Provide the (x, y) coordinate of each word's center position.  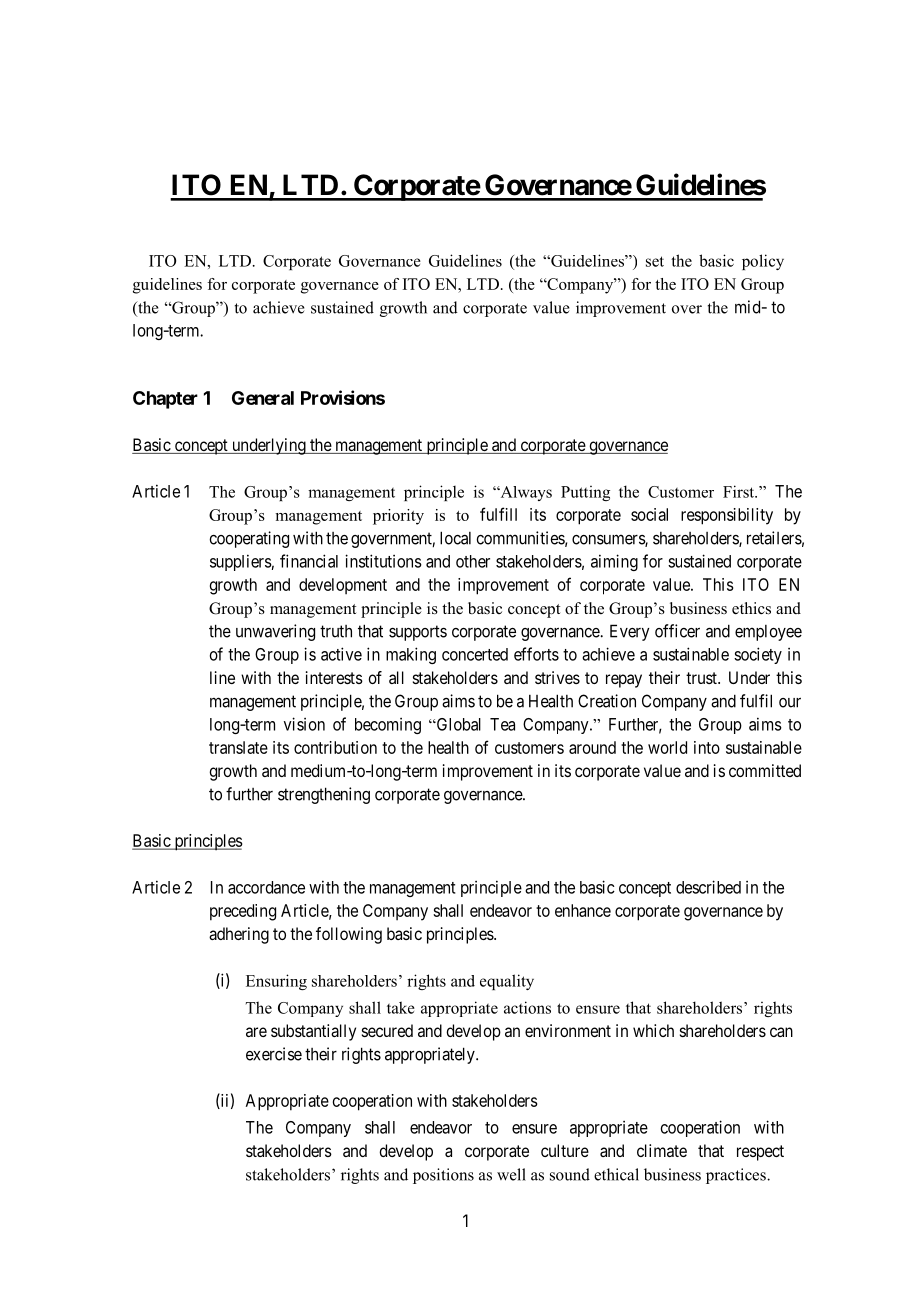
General (263, 398)
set (655, 261)
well (511, 1174)
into (707, 747)
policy (763, 262)
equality (507, 982)
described (708, 887)
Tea (502, 724)
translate (238, 747)
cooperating (249, 539)
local (455, 538)
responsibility (727, 516)
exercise (274, 1054)
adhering (239, 935)
